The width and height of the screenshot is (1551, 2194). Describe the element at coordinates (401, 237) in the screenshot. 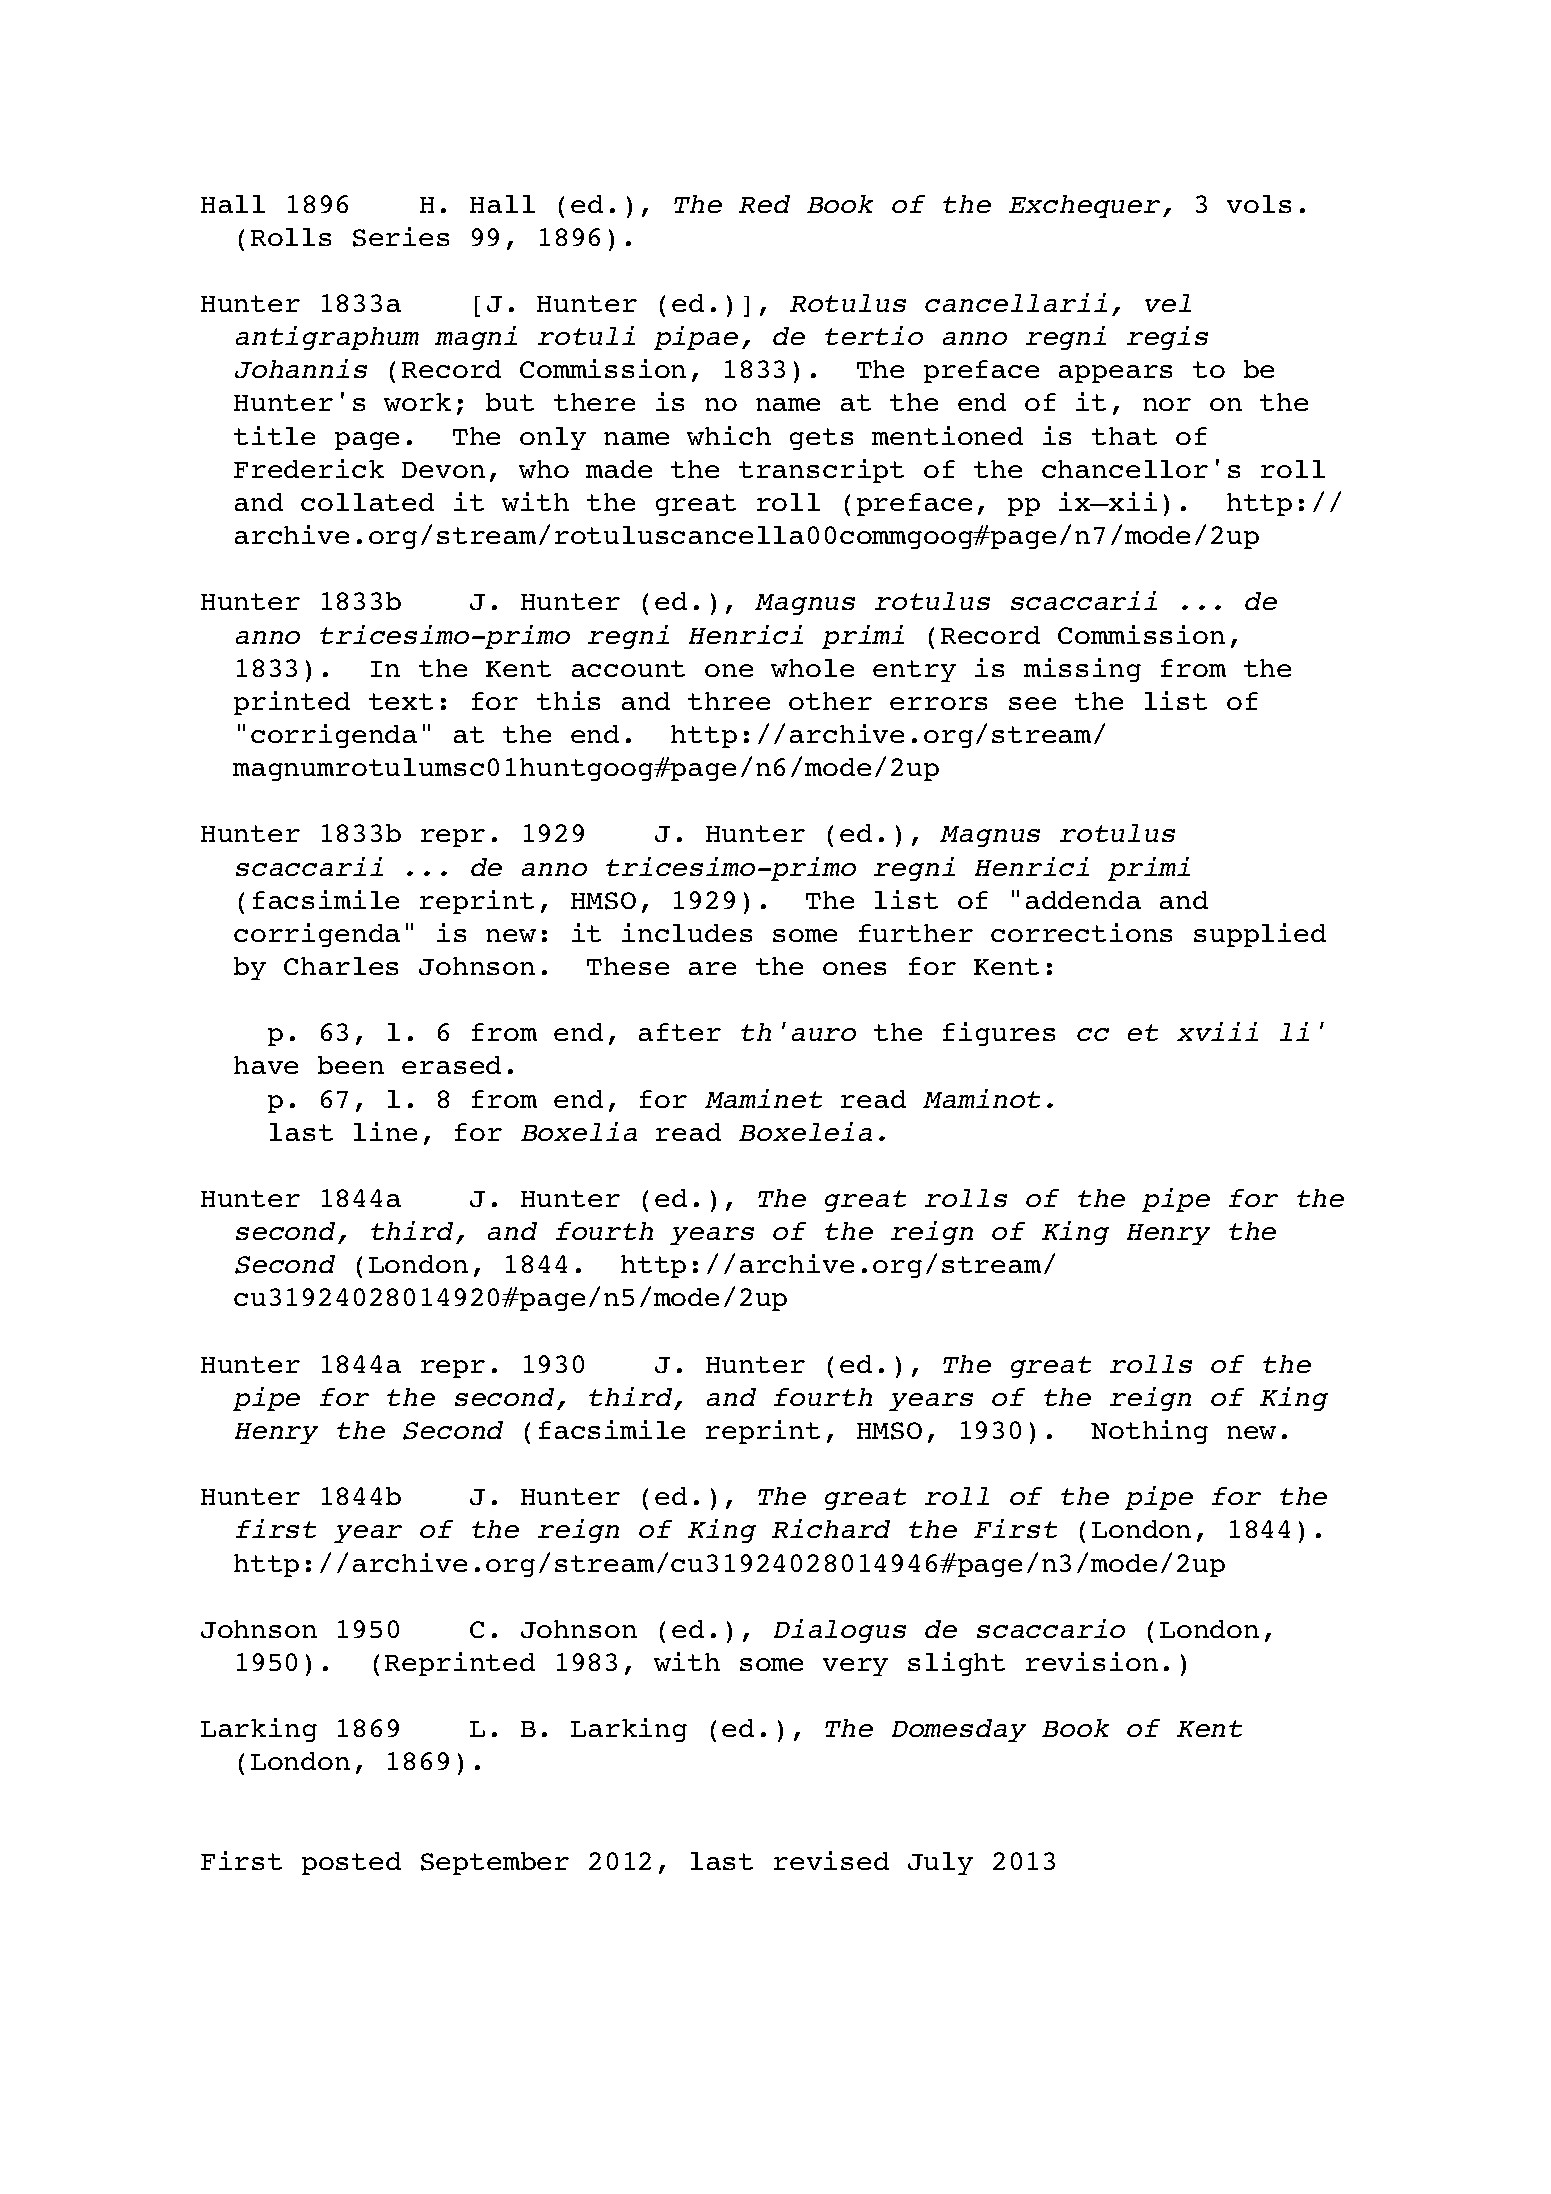

I see `Series` at that location.
